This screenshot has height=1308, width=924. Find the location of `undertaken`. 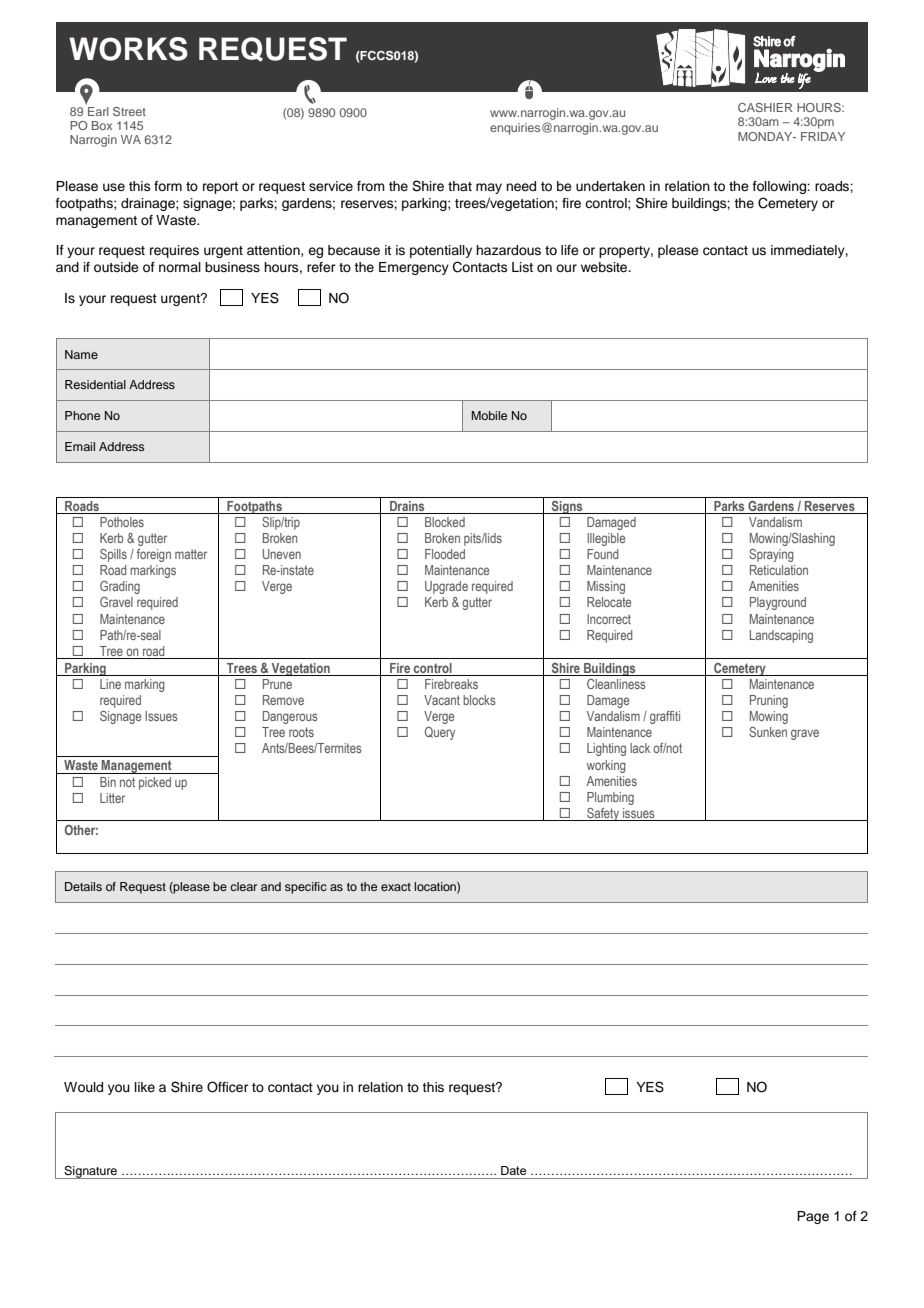

undertaken is located at coordinates (610, 186).
